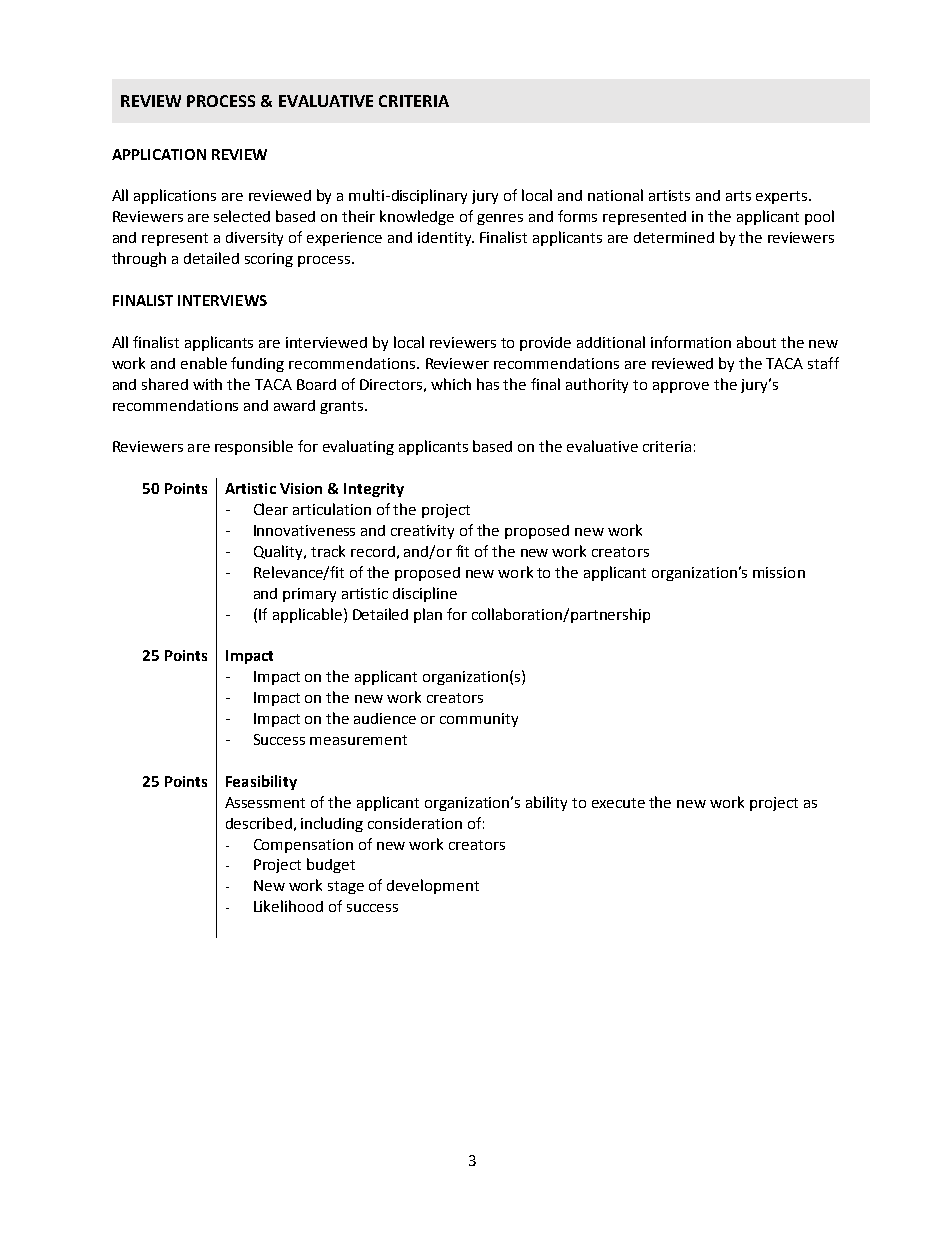 The height and width of the screenshot is (1233, 952). Describe the element at coordinates (433, 886) in the screenshot. I see `development` at that location.
